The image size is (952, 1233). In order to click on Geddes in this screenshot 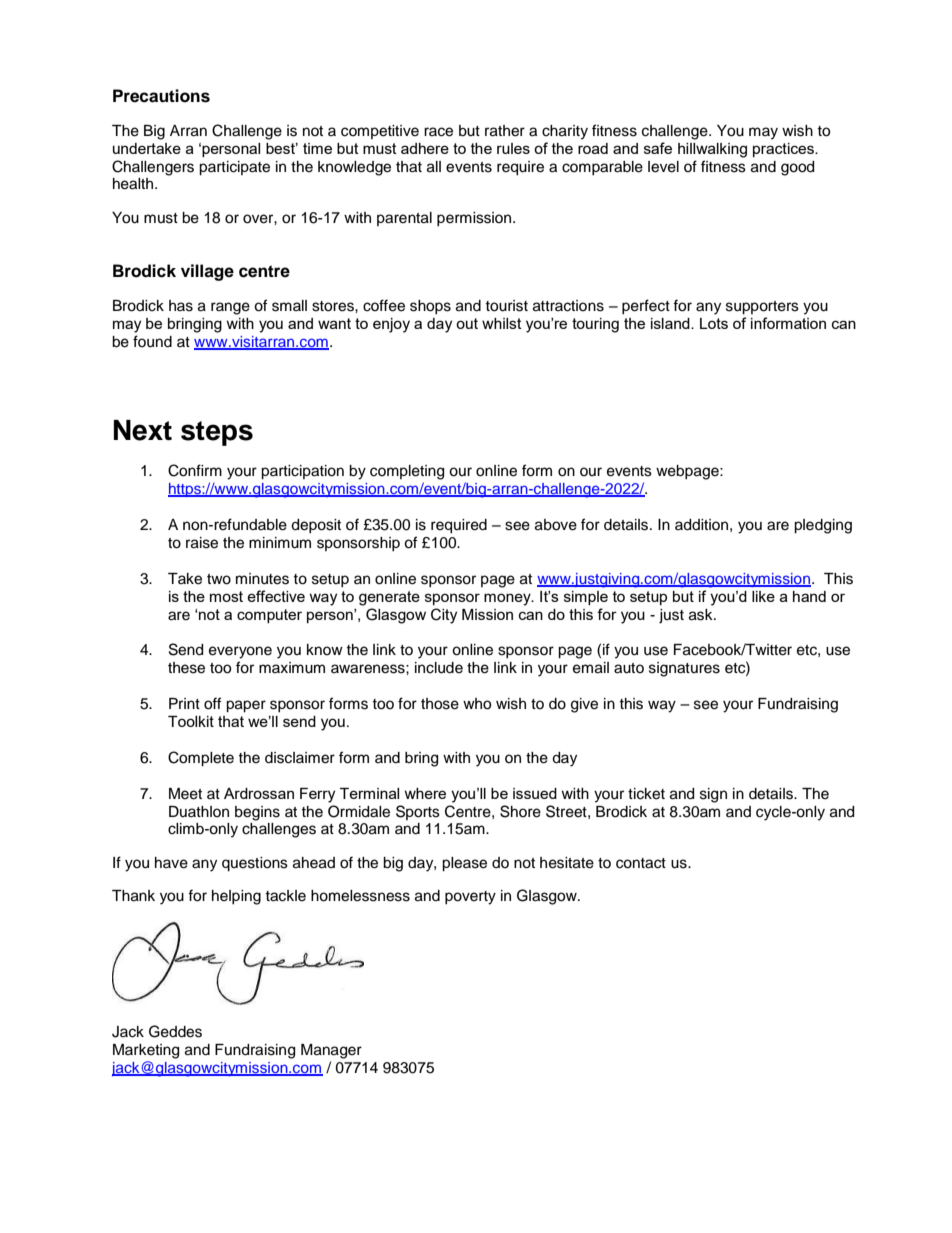, I will do `click(175, 1031)`.
